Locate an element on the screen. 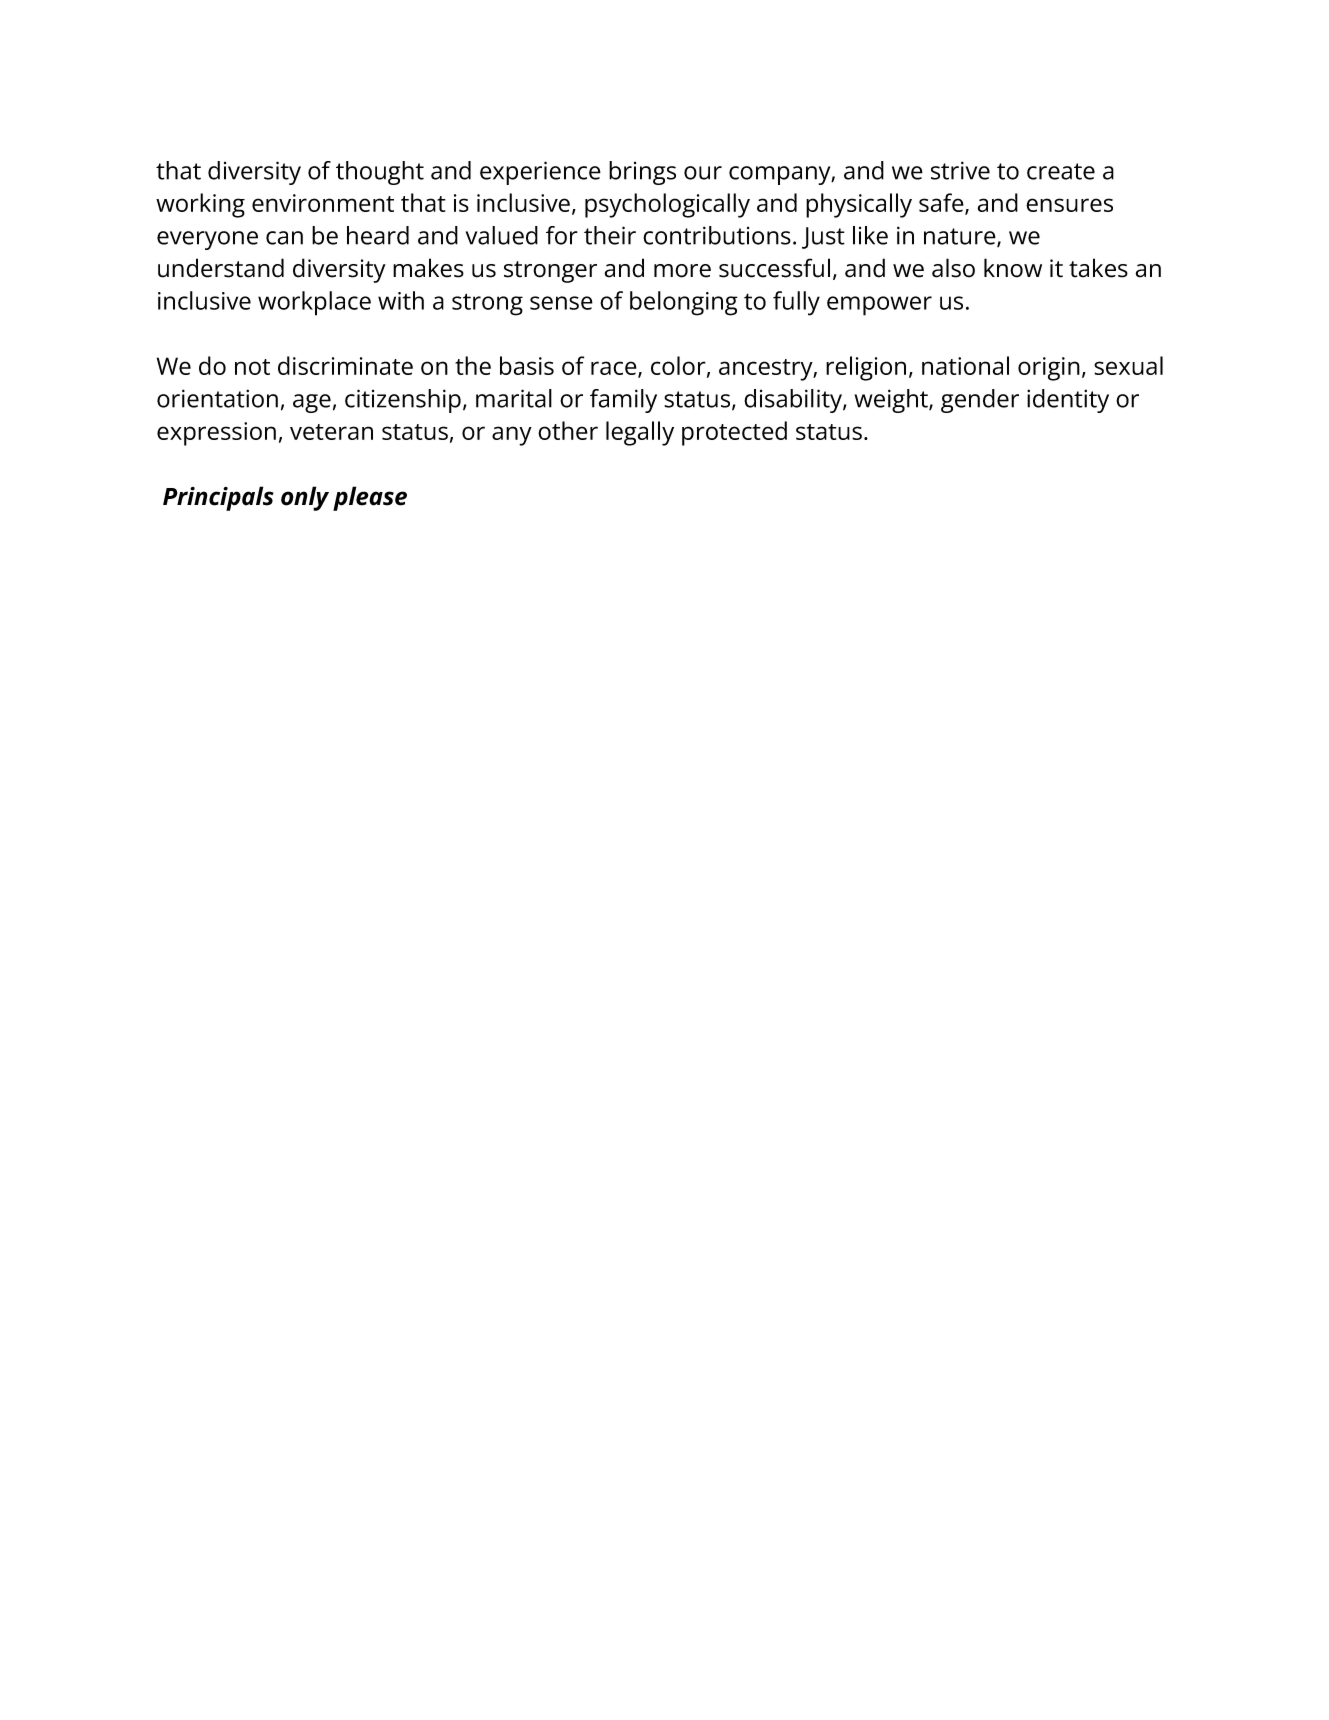 The height and width of the screenshot is (1720, 1329). family is located at coordinates (623, 401).
